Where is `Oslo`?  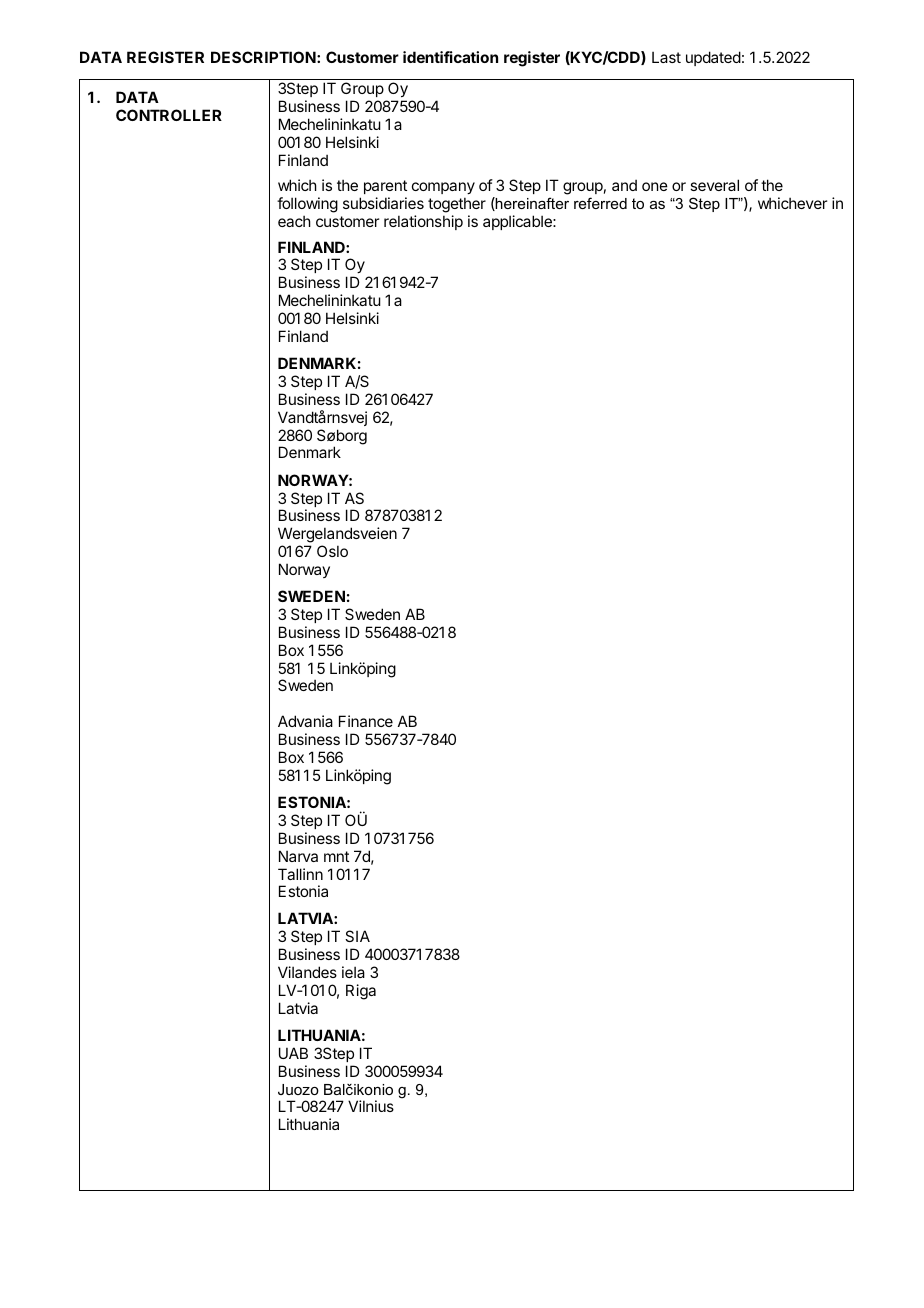
Oslo is located at coordinates (332, 551).
